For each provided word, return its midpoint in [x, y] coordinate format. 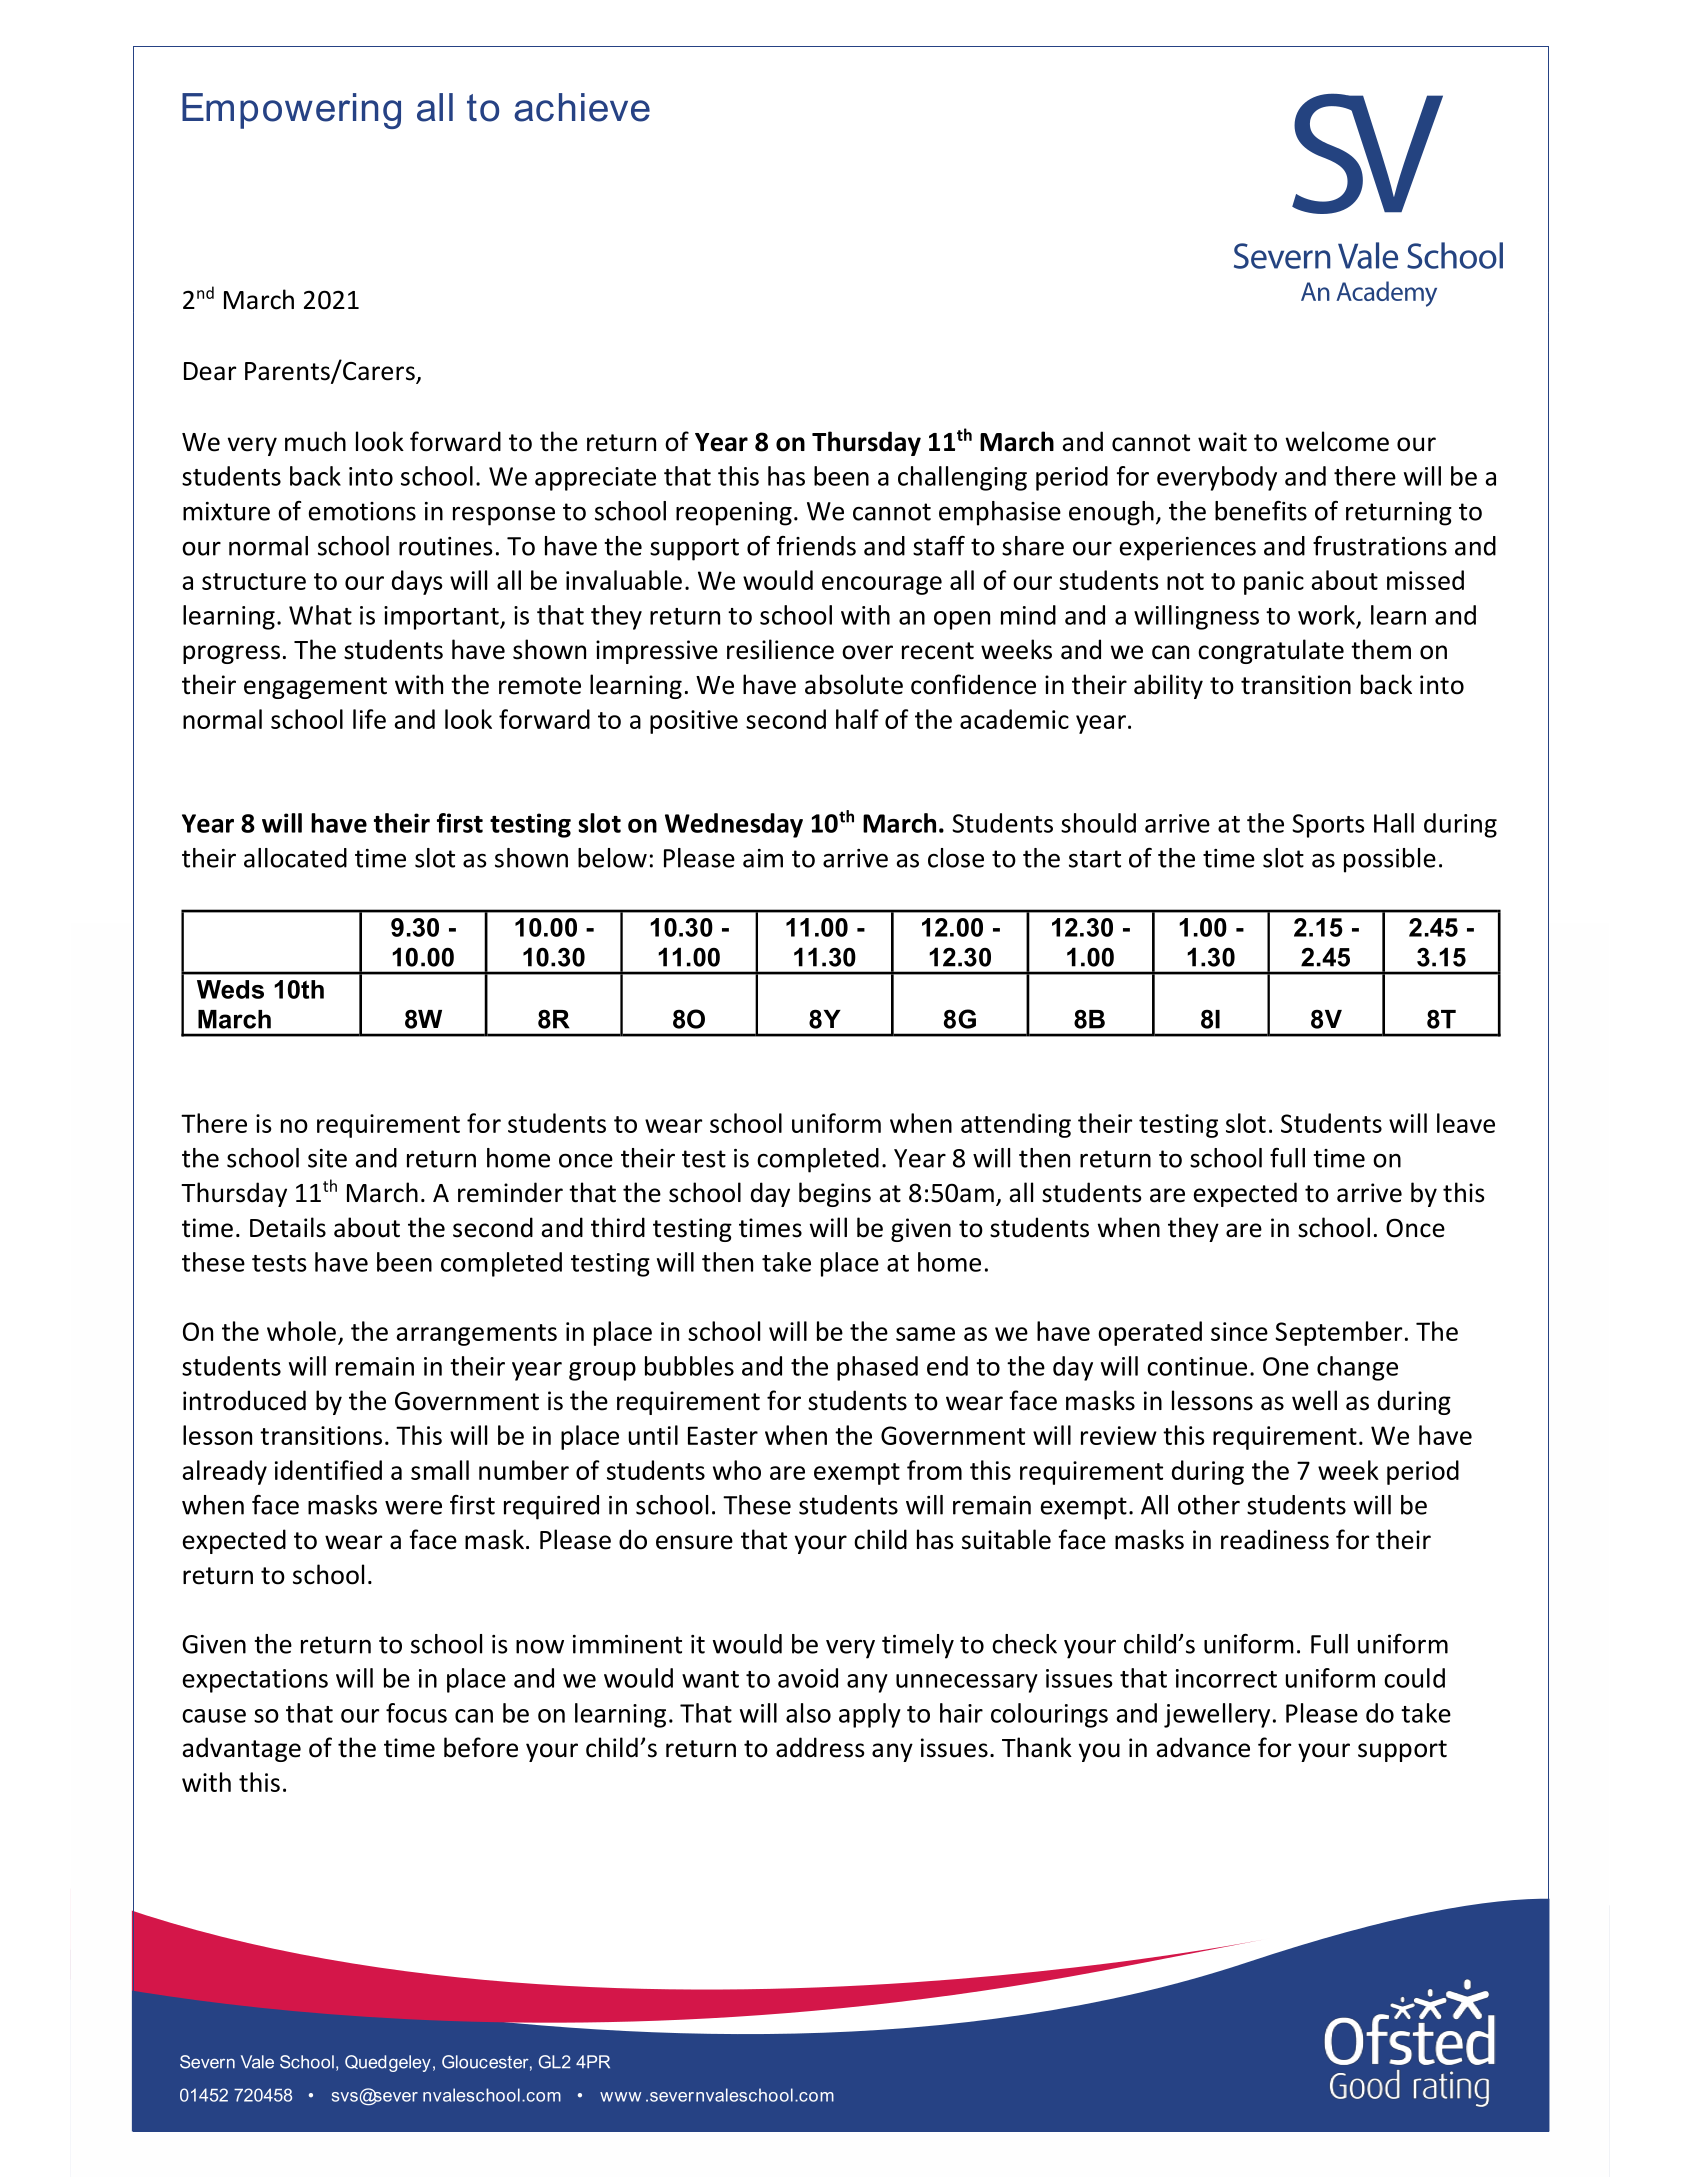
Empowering [291, 111]
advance [1203, 1747]
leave [1466, 1123]
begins [835, 1194]
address [820, 1747]
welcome [1337, 441]
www [620, 2097]
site [327, 1158]
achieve [582, 107]
